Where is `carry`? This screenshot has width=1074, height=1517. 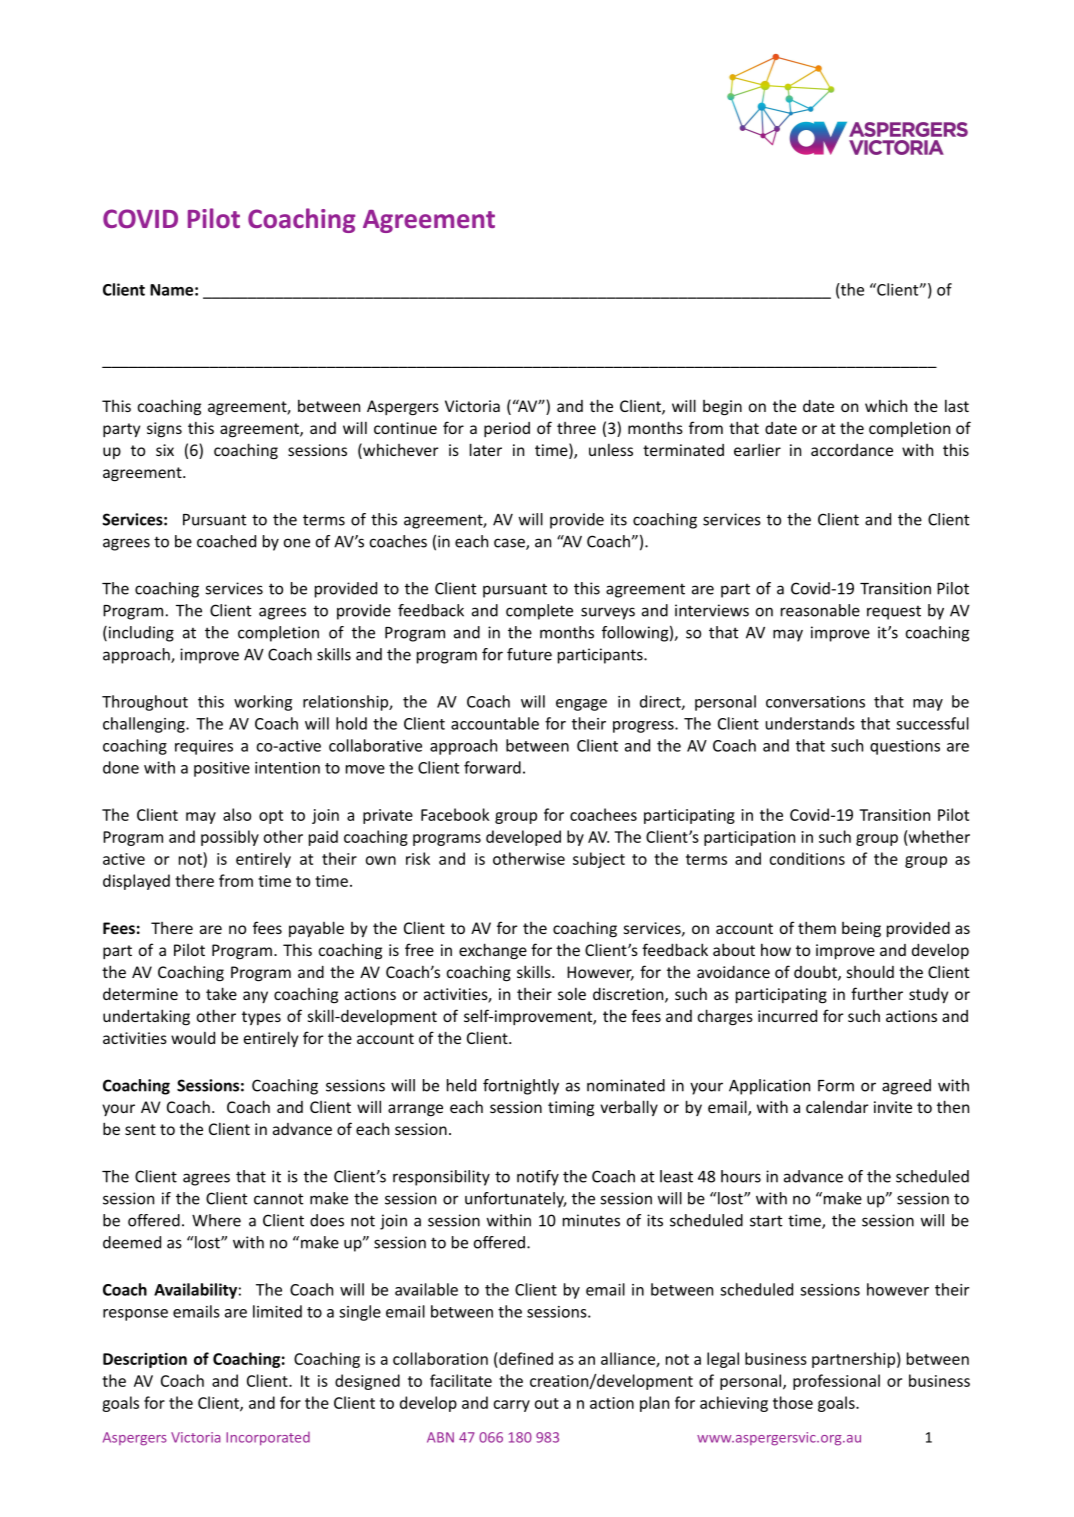 carry is located at coordinates (512, 1406).
